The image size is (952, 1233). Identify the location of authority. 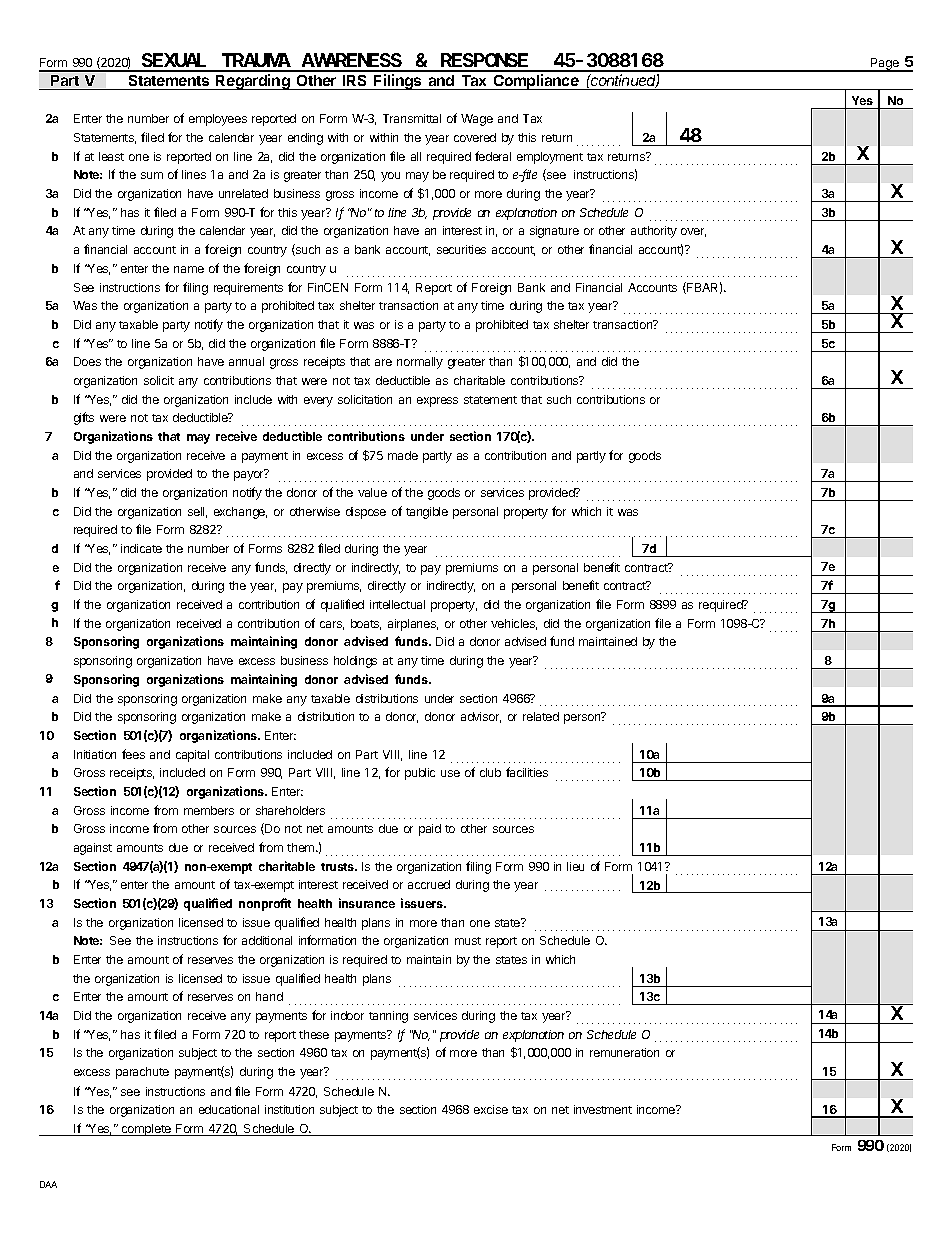
(654, 232).
